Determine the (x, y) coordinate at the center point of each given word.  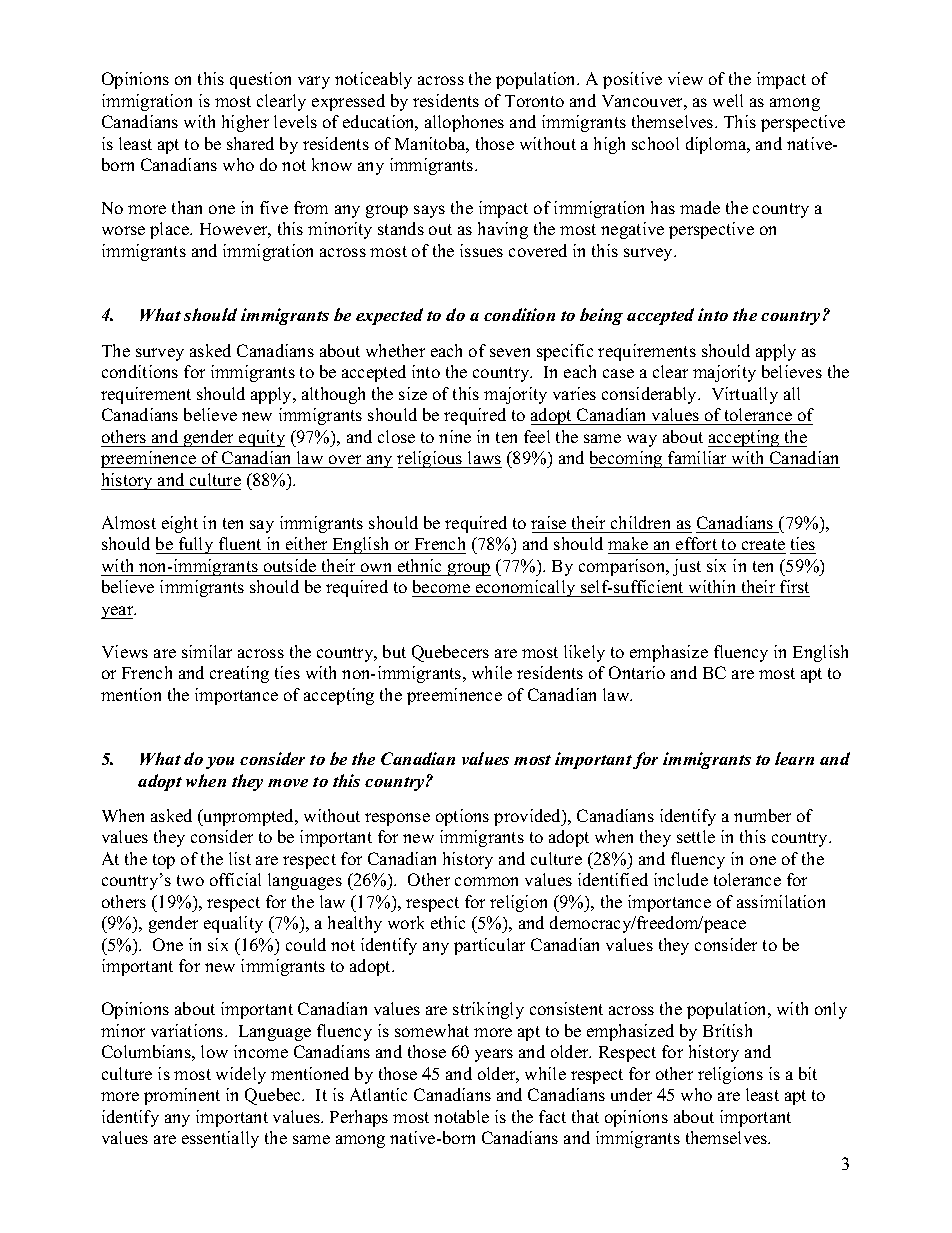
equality (233, 924)
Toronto (534, 101)
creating (239, 674)
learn (794, 758)
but (394, 651)
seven (510, 352)
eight (180, 524)
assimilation (781, 901)
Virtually (745, 395)
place (171, 230)
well (728, 100)
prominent (182, 1096)
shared (250, 143)
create (763, 544)
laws (484, 457)
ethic (448, 922)
